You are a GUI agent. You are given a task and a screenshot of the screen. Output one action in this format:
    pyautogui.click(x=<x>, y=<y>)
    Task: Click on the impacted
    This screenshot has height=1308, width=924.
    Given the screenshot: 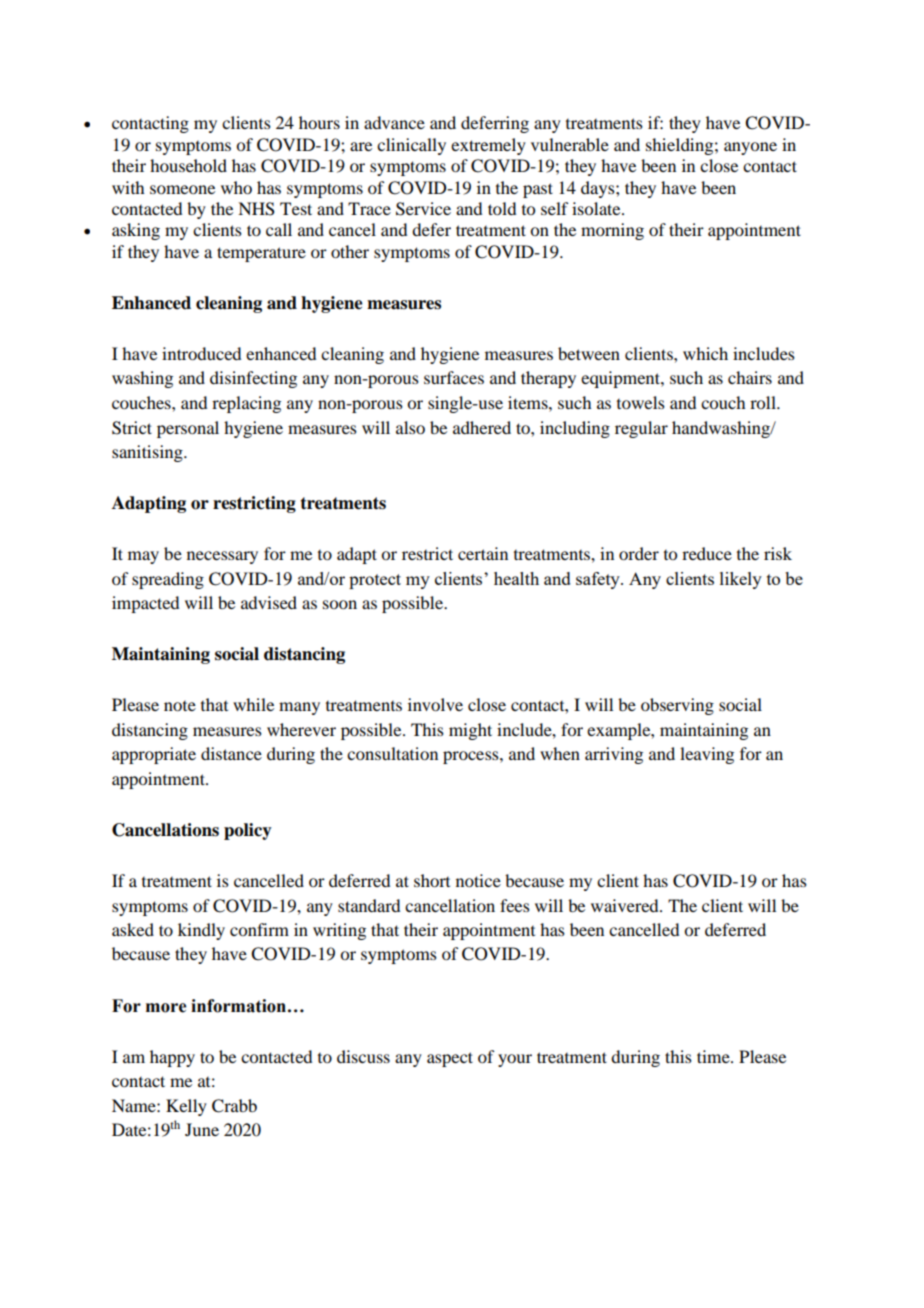 What is the action you would take?
    pyautogui.click(x=145, y=604)
